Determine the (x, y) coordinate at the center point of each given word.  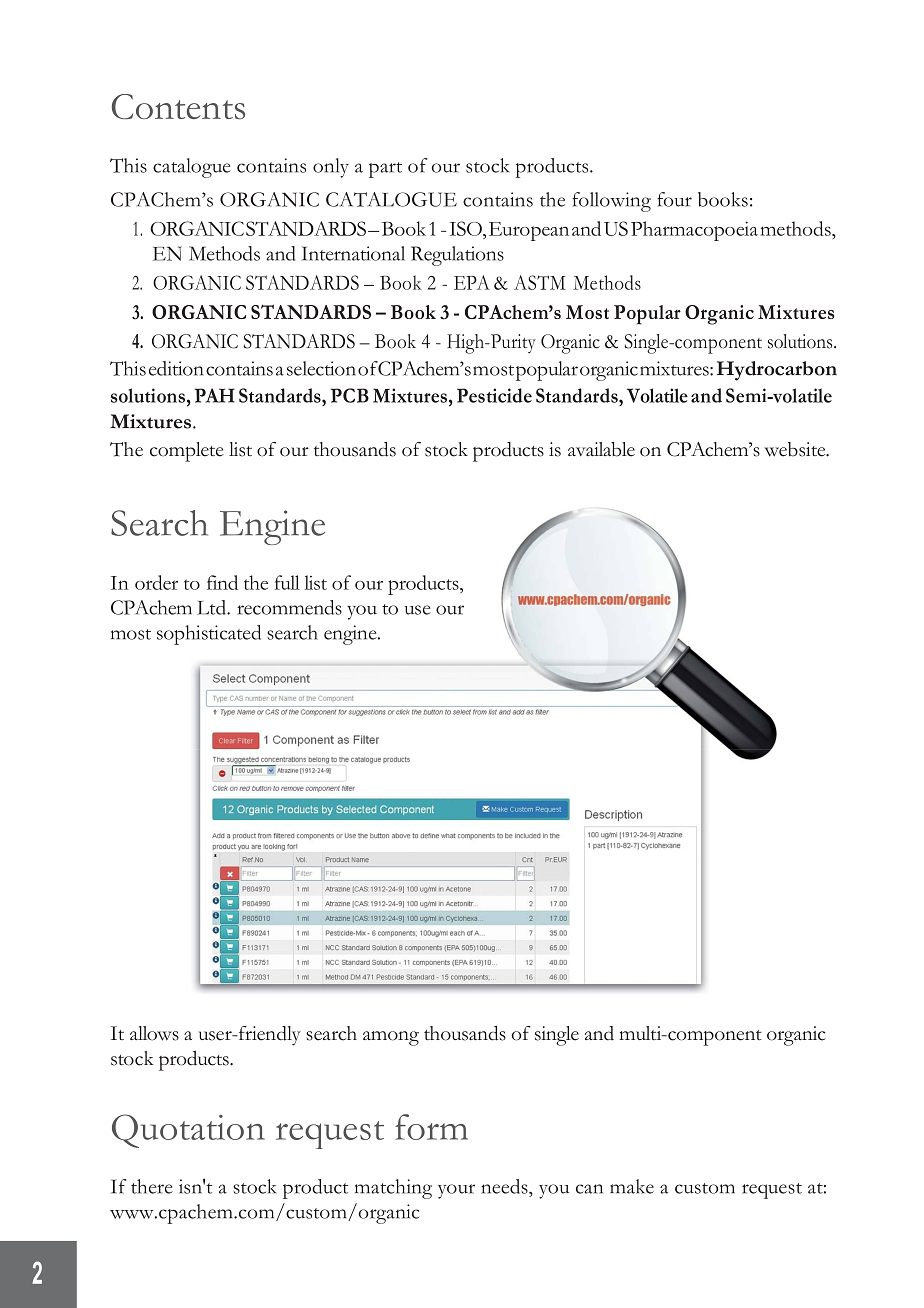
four (674, 199)
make (632, 1186)
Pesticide (494, 395)
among (391, 1038)
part (385, 170)
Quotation (188, 1131)
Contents (178, 107)
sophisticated (209, 635)
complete (187, 452)
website (796, 449)
